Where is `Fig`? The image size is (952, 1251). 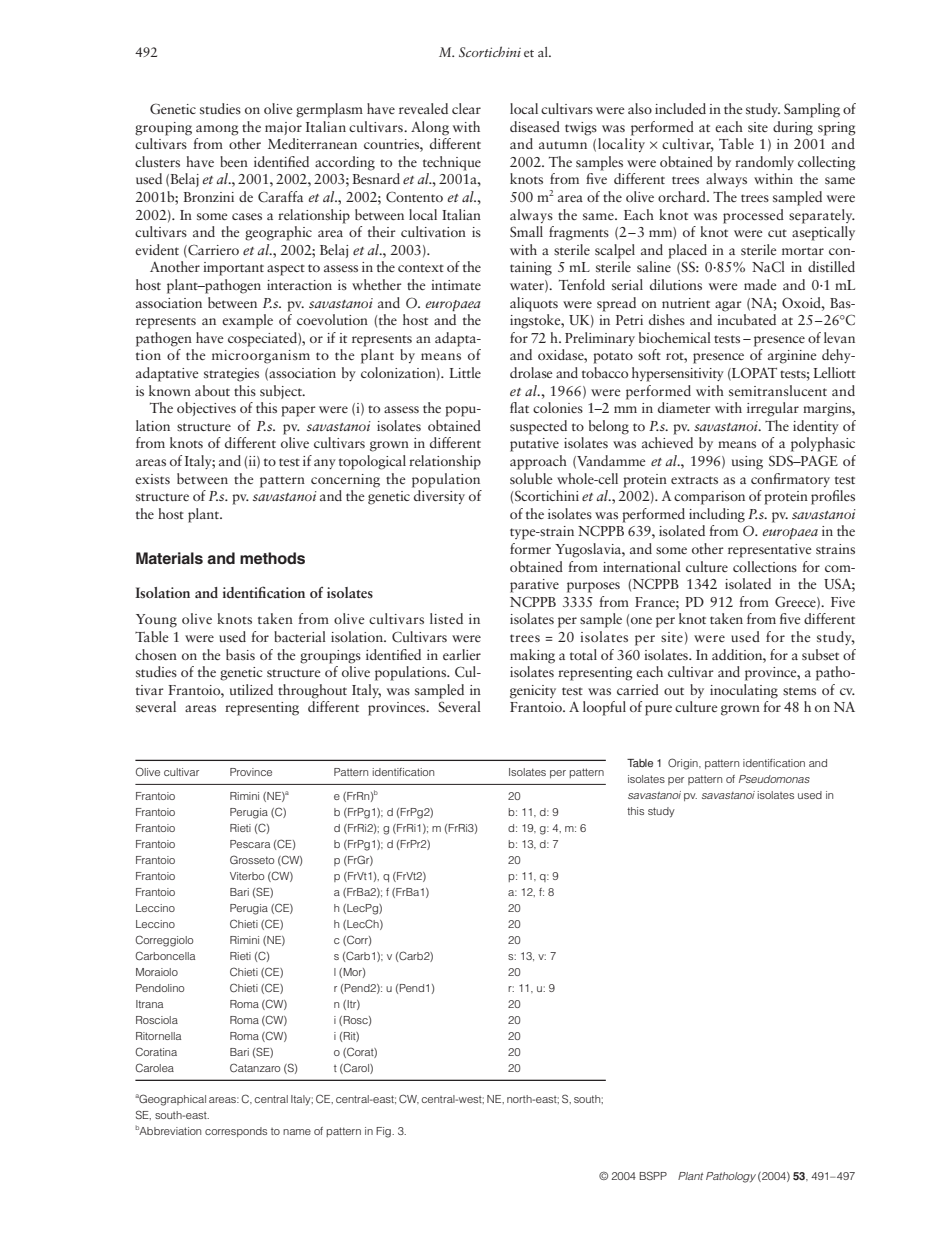
Fig is located at coordinates (384, 1132).
